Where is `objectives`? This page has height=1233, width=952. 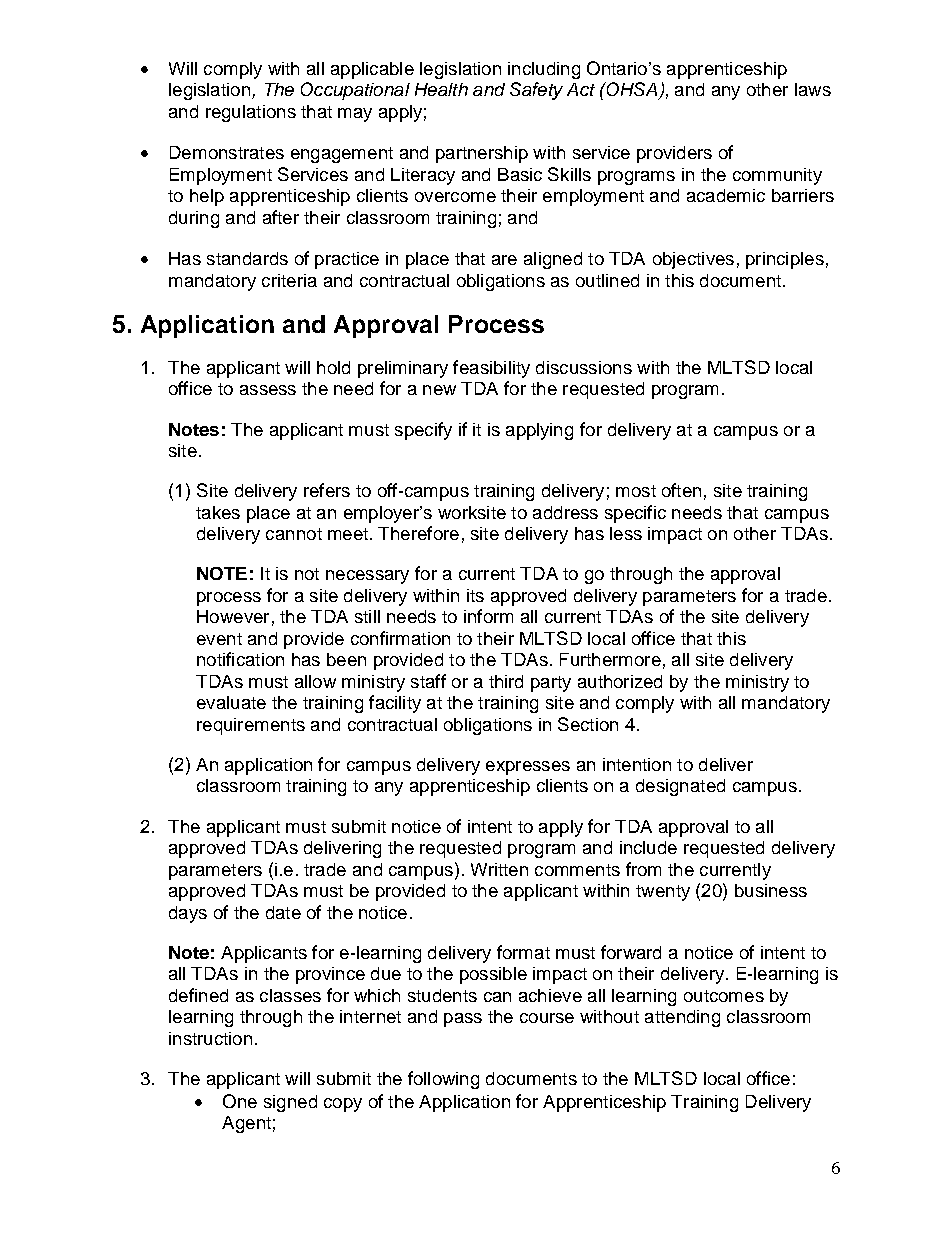
objectives is located at coordinates (693, 260).
